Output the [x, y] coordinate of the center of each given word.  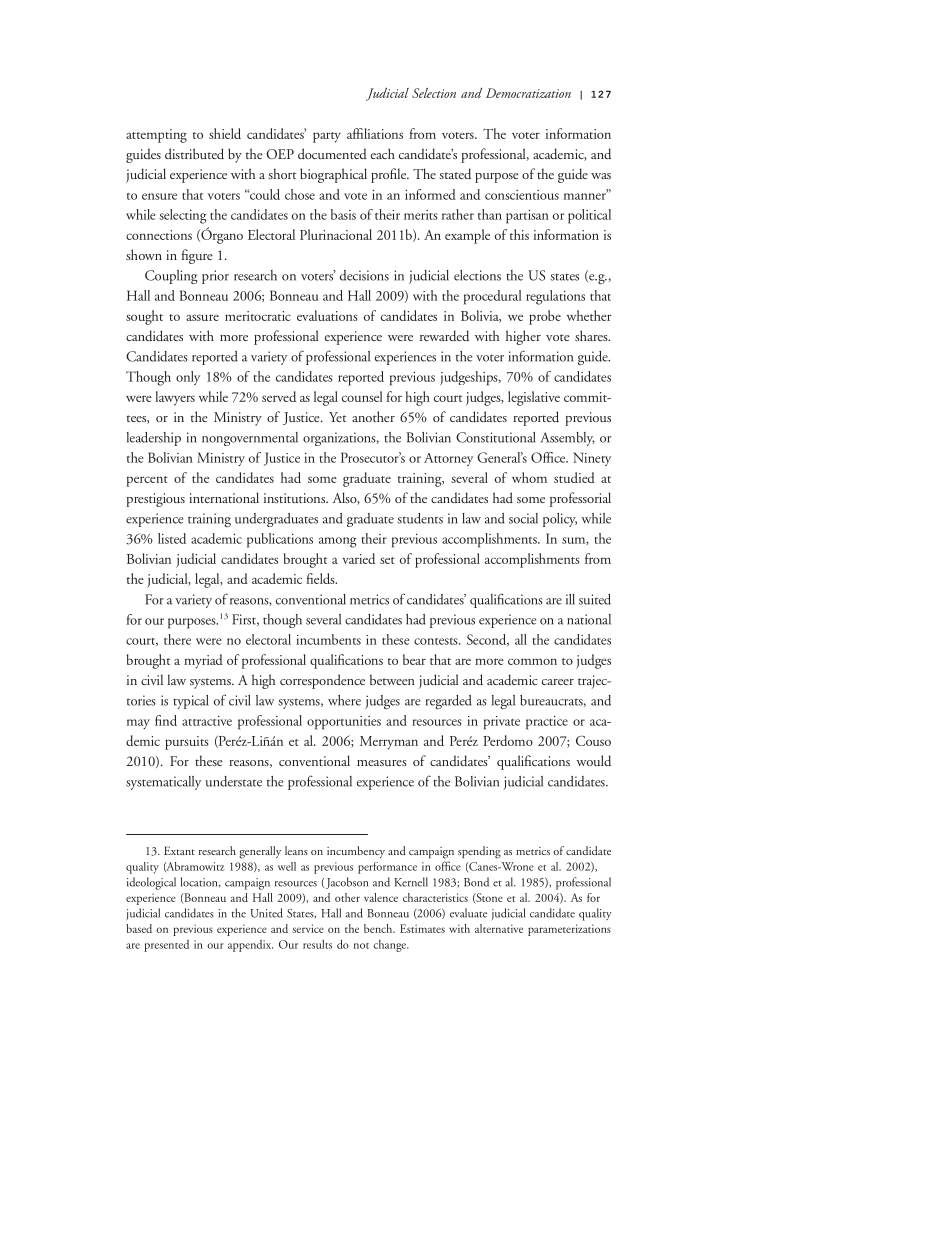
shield [225, 133]
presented [166, 946]
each [383, 153]
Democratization [528, 93]
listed [172, 538]
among [338, 542]
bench [379, 928]
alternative [499, 928]
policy [560, 520]
